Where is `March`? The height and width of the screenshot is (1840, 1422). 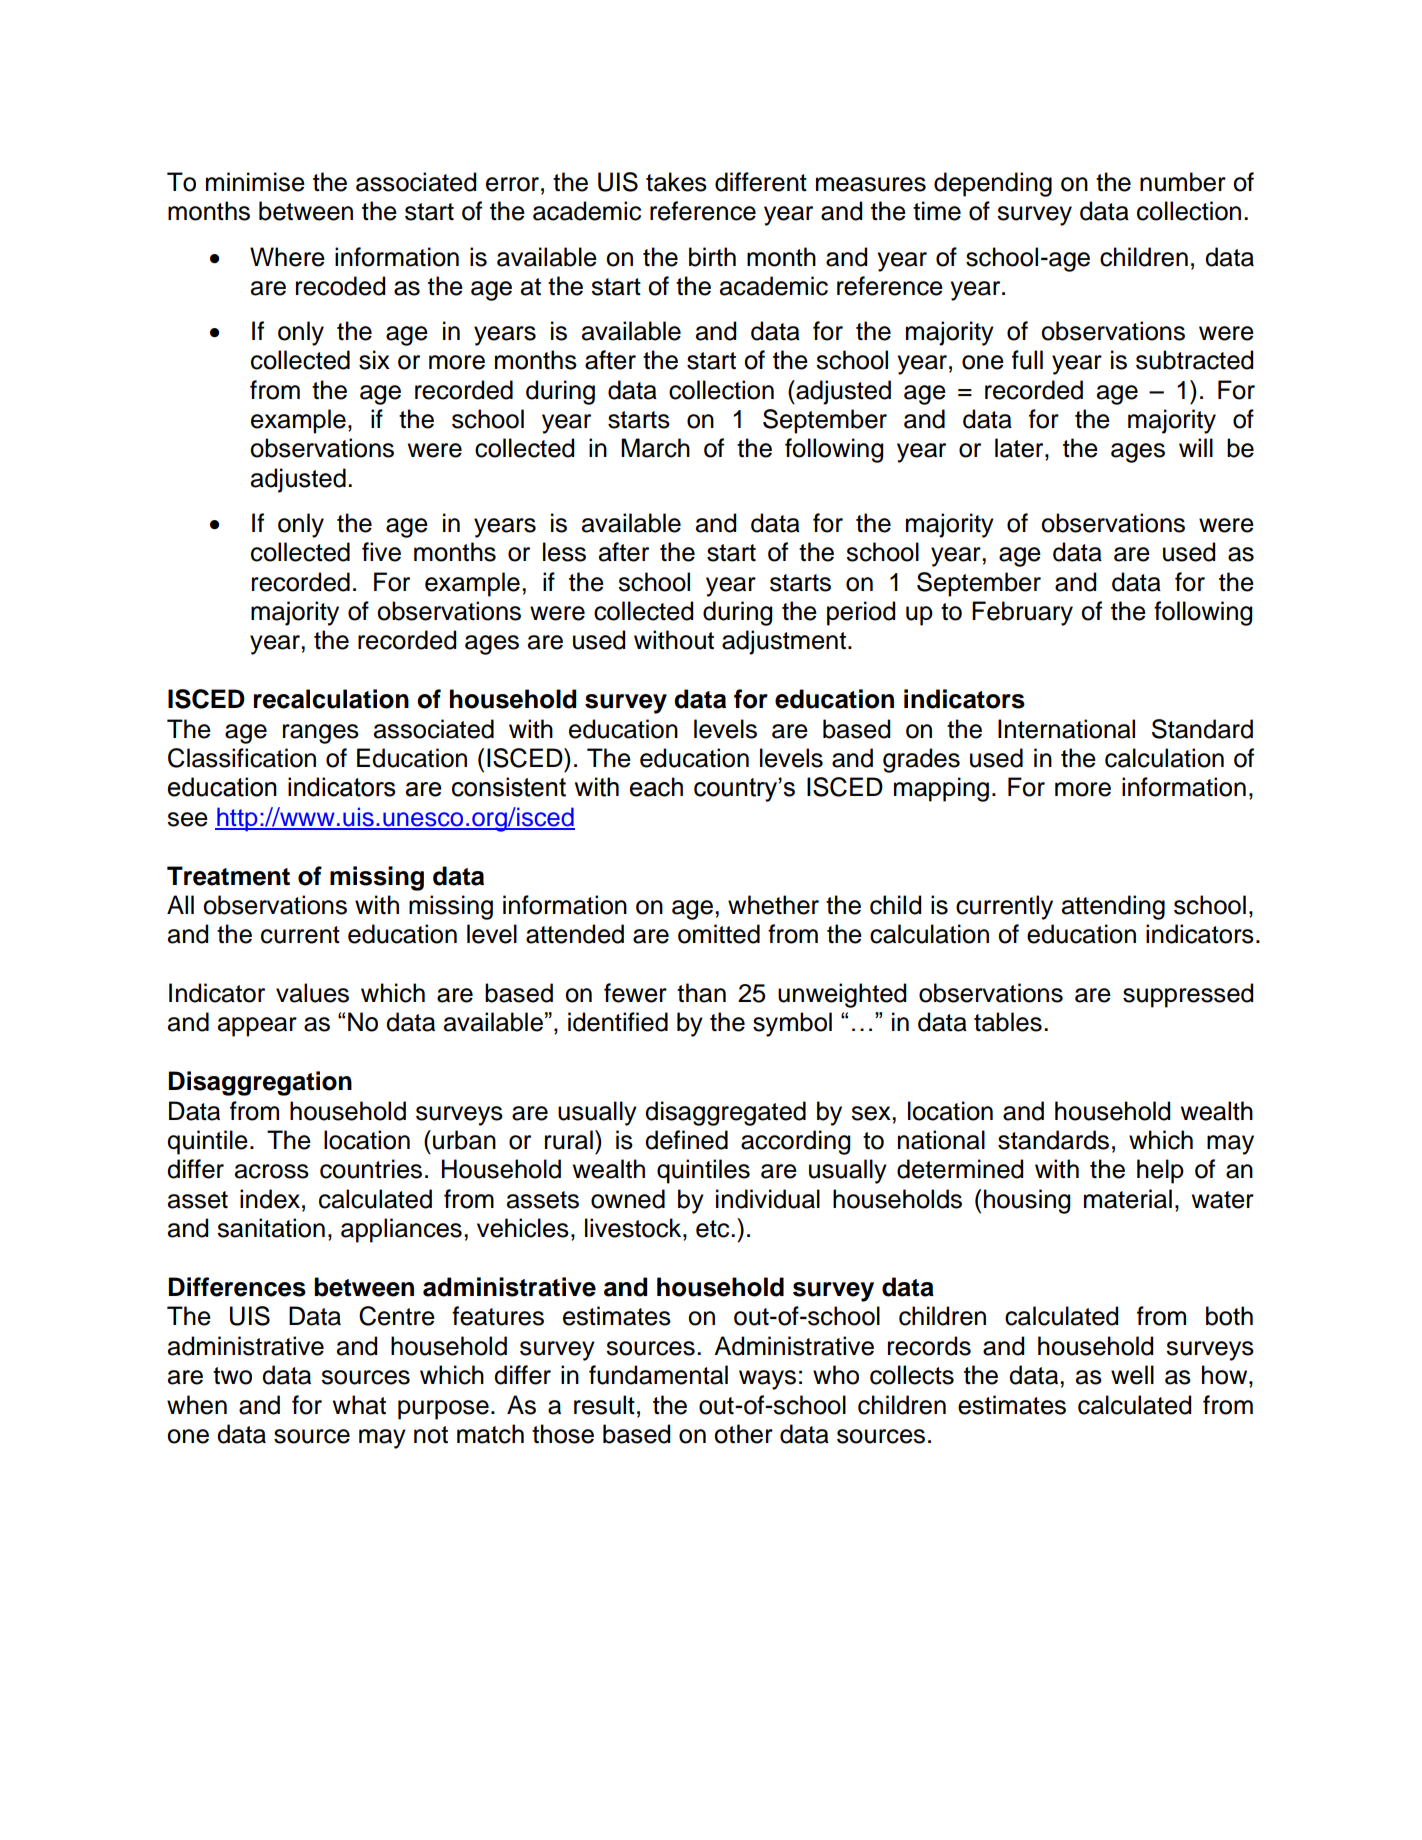
March is located at coordinates (655, 448).
